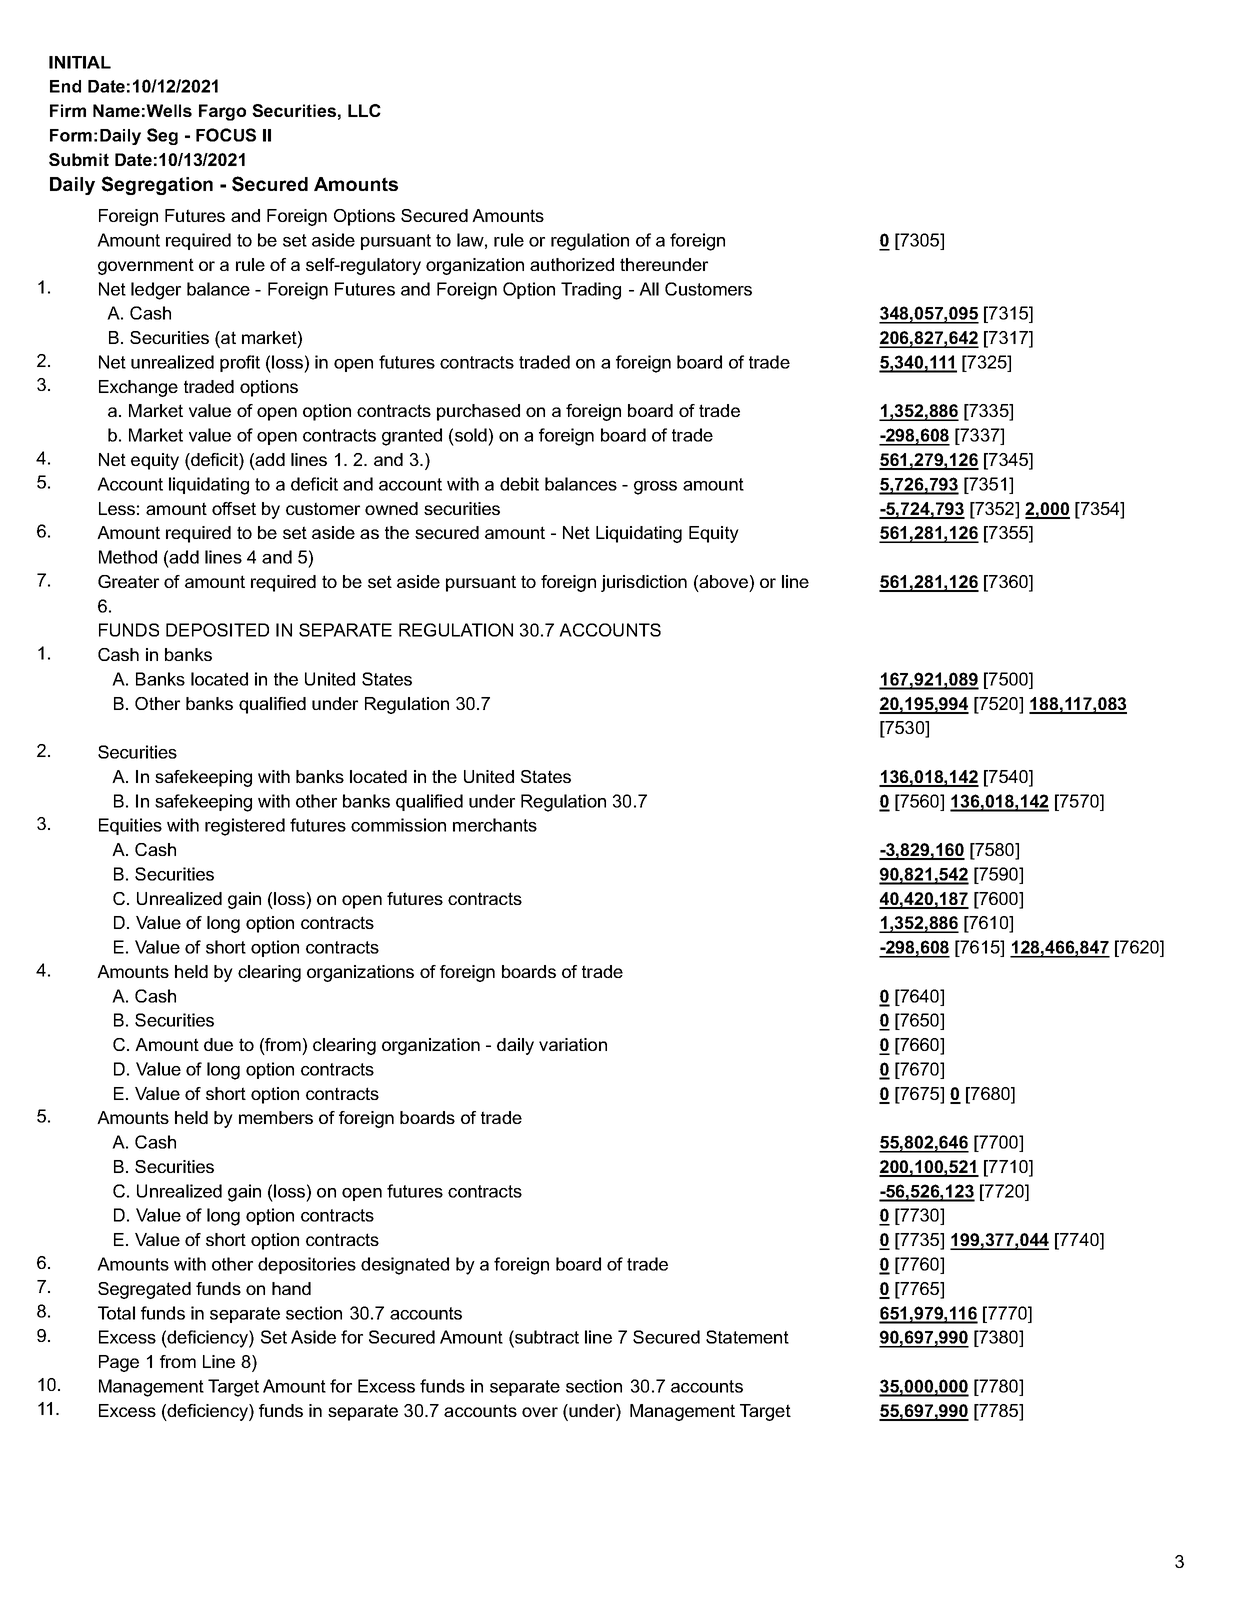 This screenshot has width=1244, height=1609. What do you see at coordinates (573, 1044) in the screenshot?
I see `variation` at bounding box center [573, 1044].
